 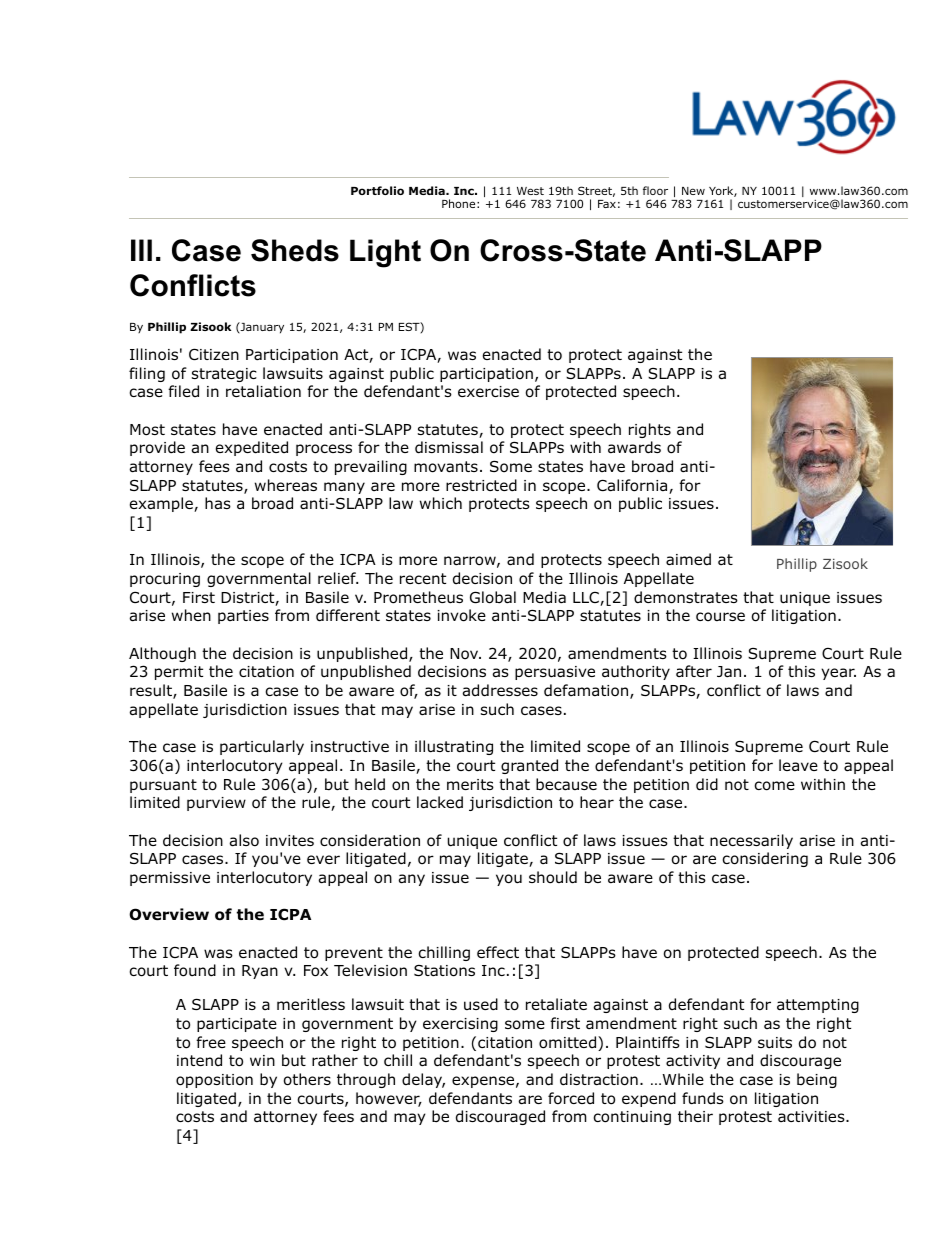 What do you see at coordinates (165, 580) in the image?
I see `procuring` at bounding box center [165, 580].
